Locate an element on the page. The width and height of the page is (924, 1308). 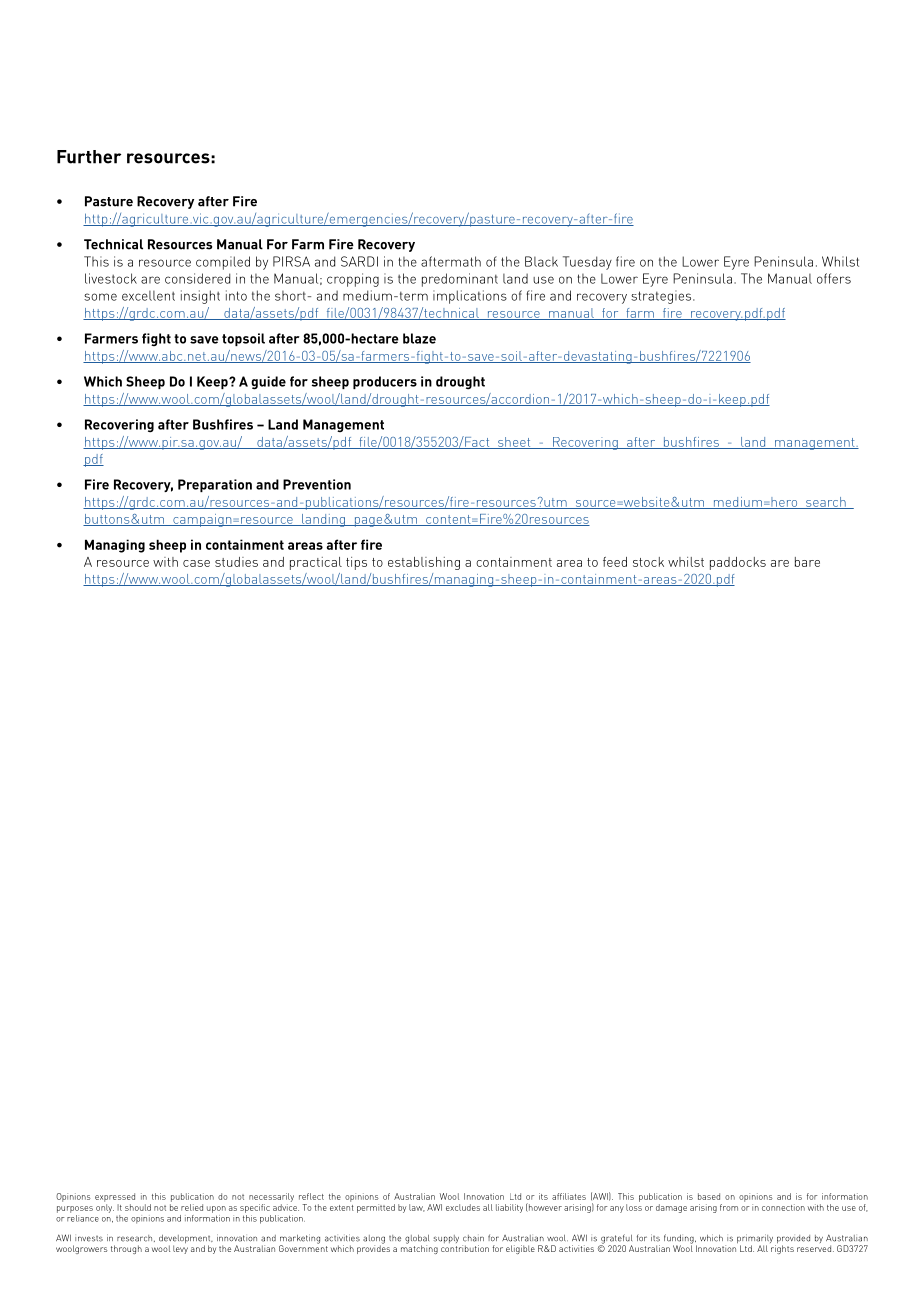
offers is located at coordinates (834, 278).
